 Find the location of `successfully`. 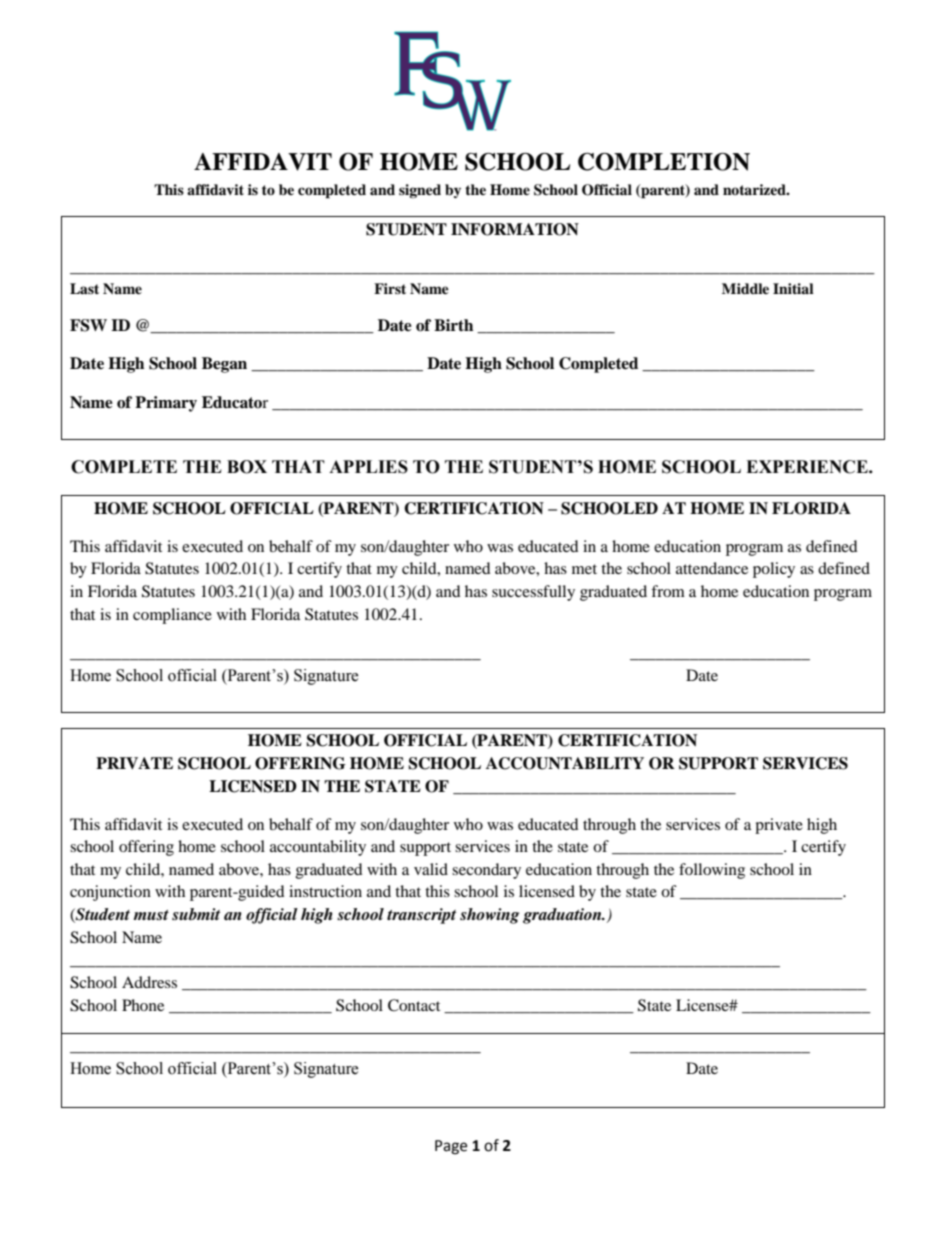

successfully is located at coordinates (533, 593).
